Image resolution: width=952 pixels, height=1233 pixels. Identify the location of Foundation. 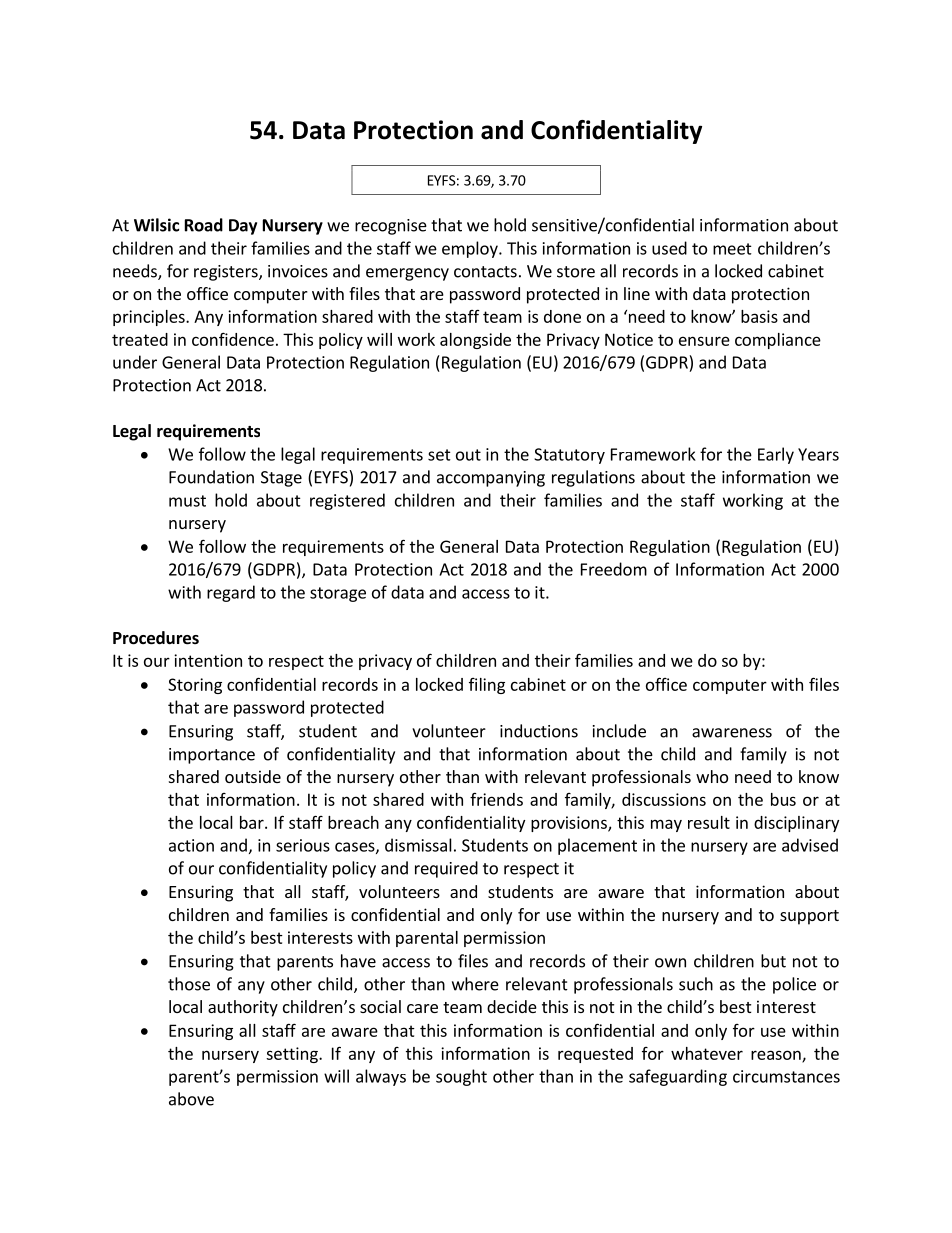
(211, 477).
